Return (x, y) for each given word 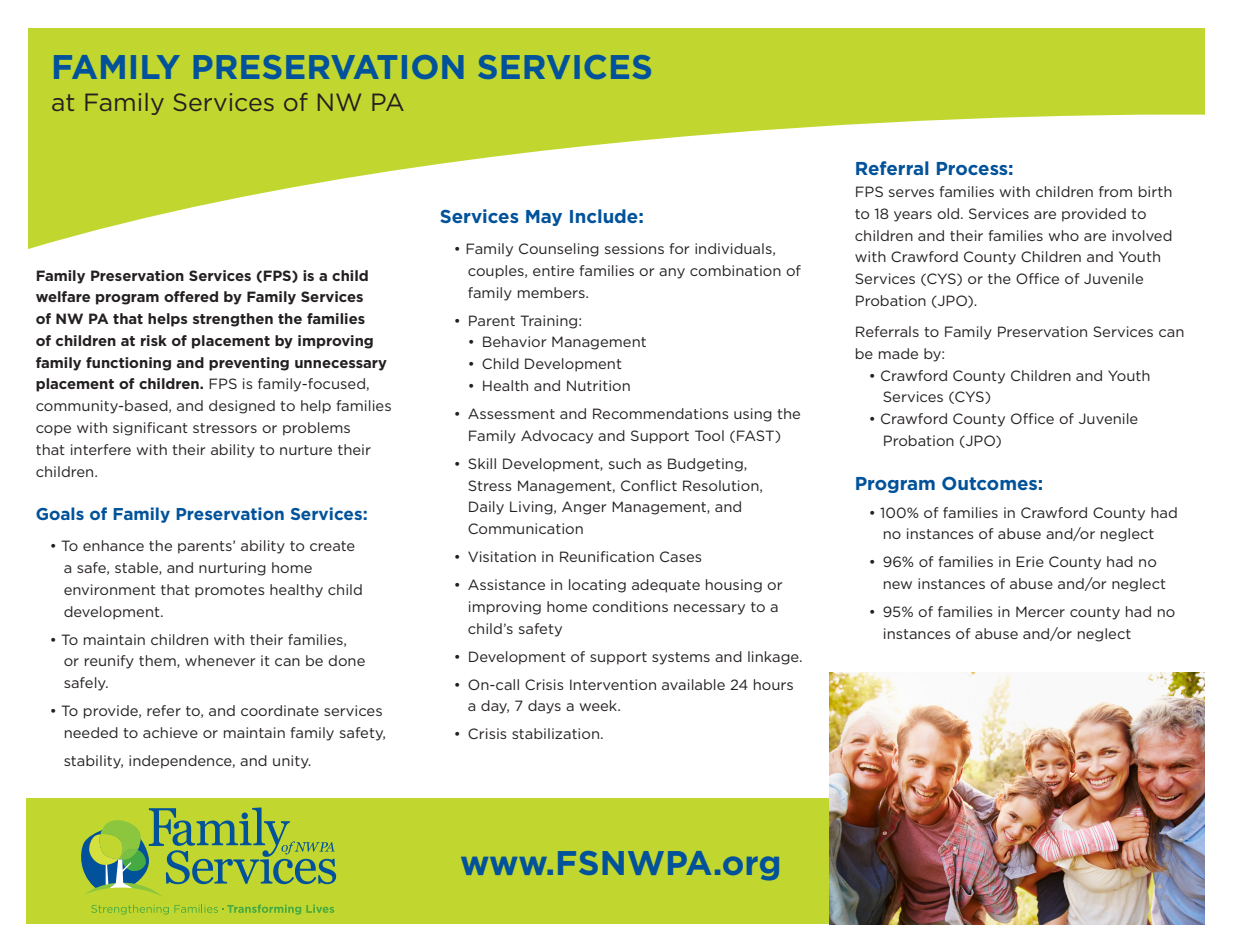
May (544, 218)
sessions (634, 248)
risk (154, 340)
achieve (170, 732)
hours (773, 684)
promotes (230, 591)
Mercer (1040, 611)
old (948, 213)
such (625, 463)
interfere (101, 449)
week (599, 705)
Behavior (515, 341)
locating (597, 586)
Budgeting (706, 465)
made (898, 353)
